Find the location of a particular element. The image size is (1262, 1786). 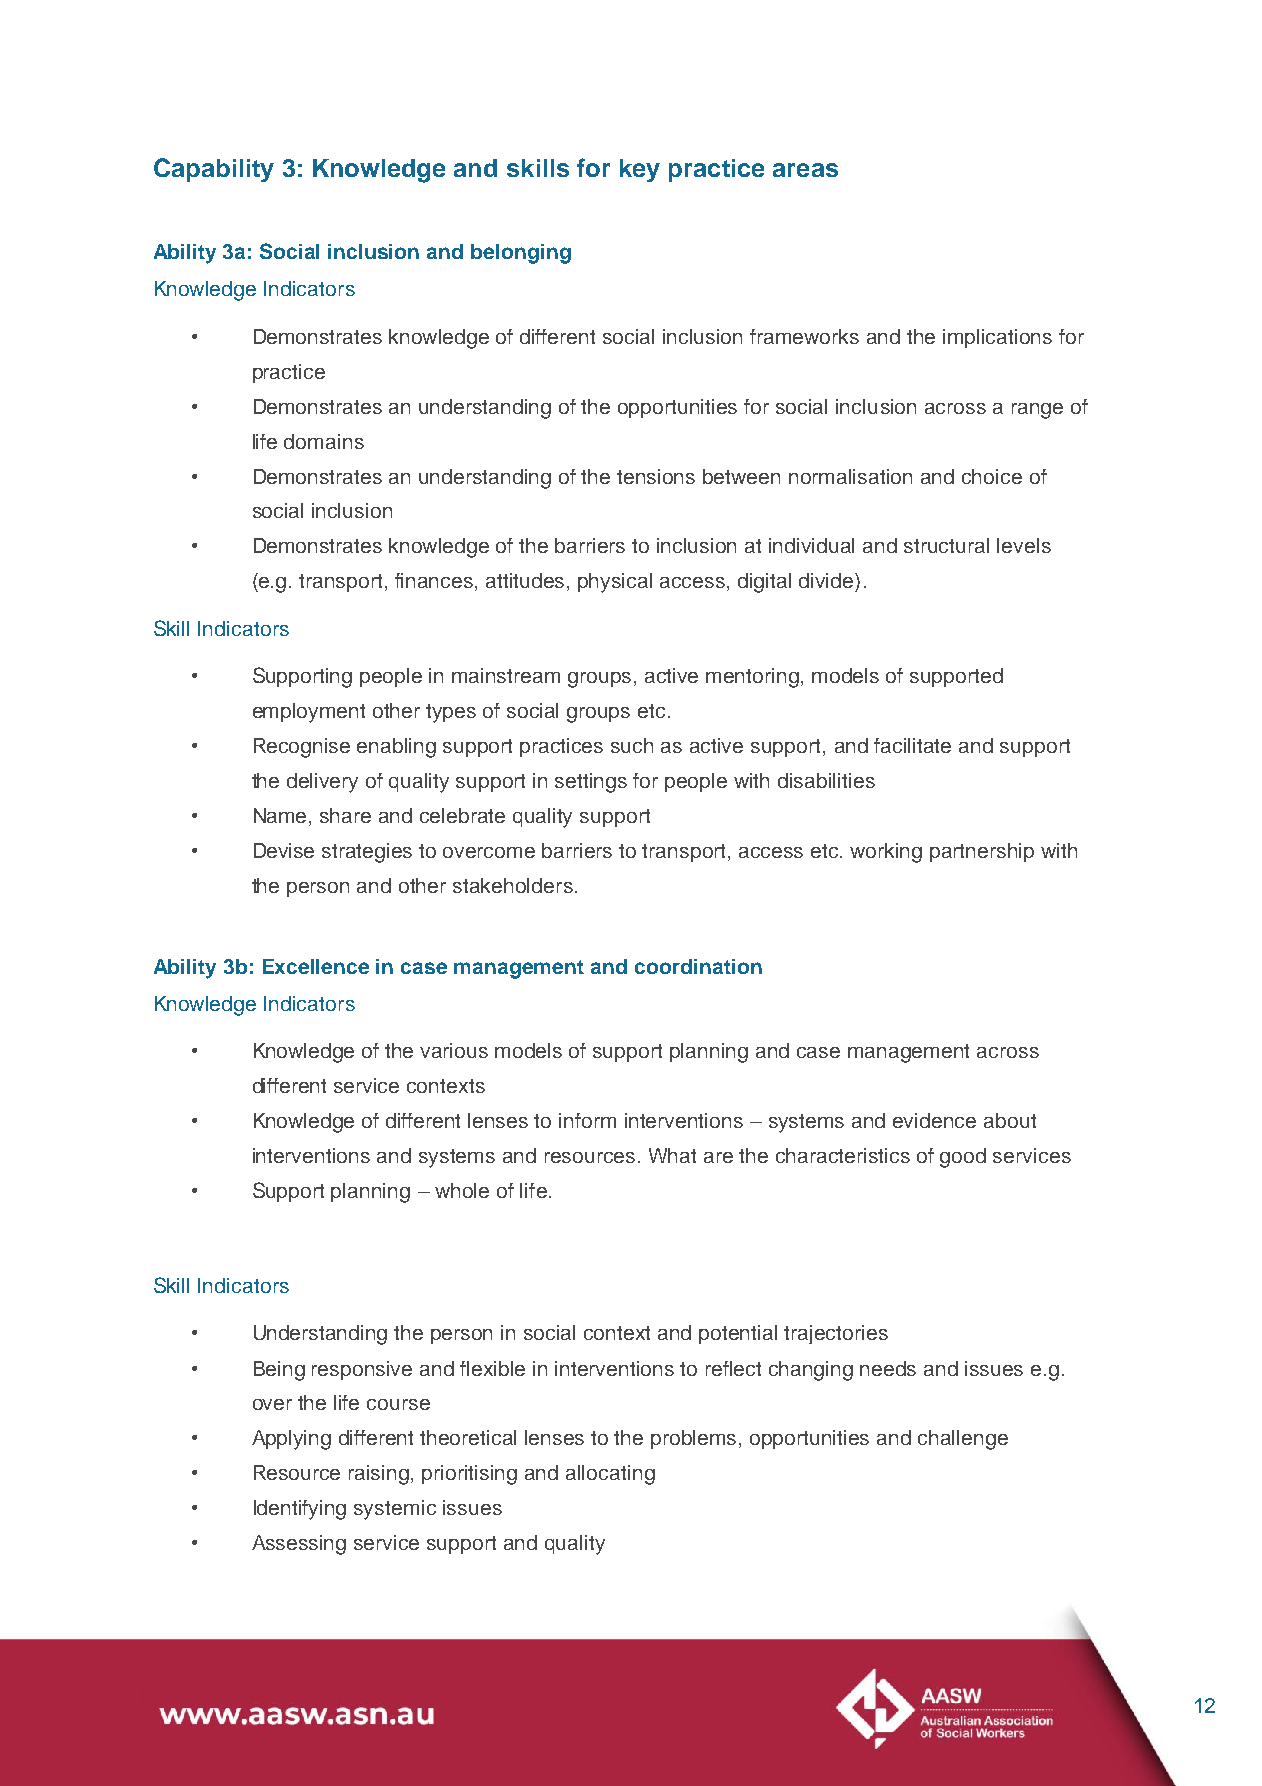

What is located at coordinates (672, 1155).
